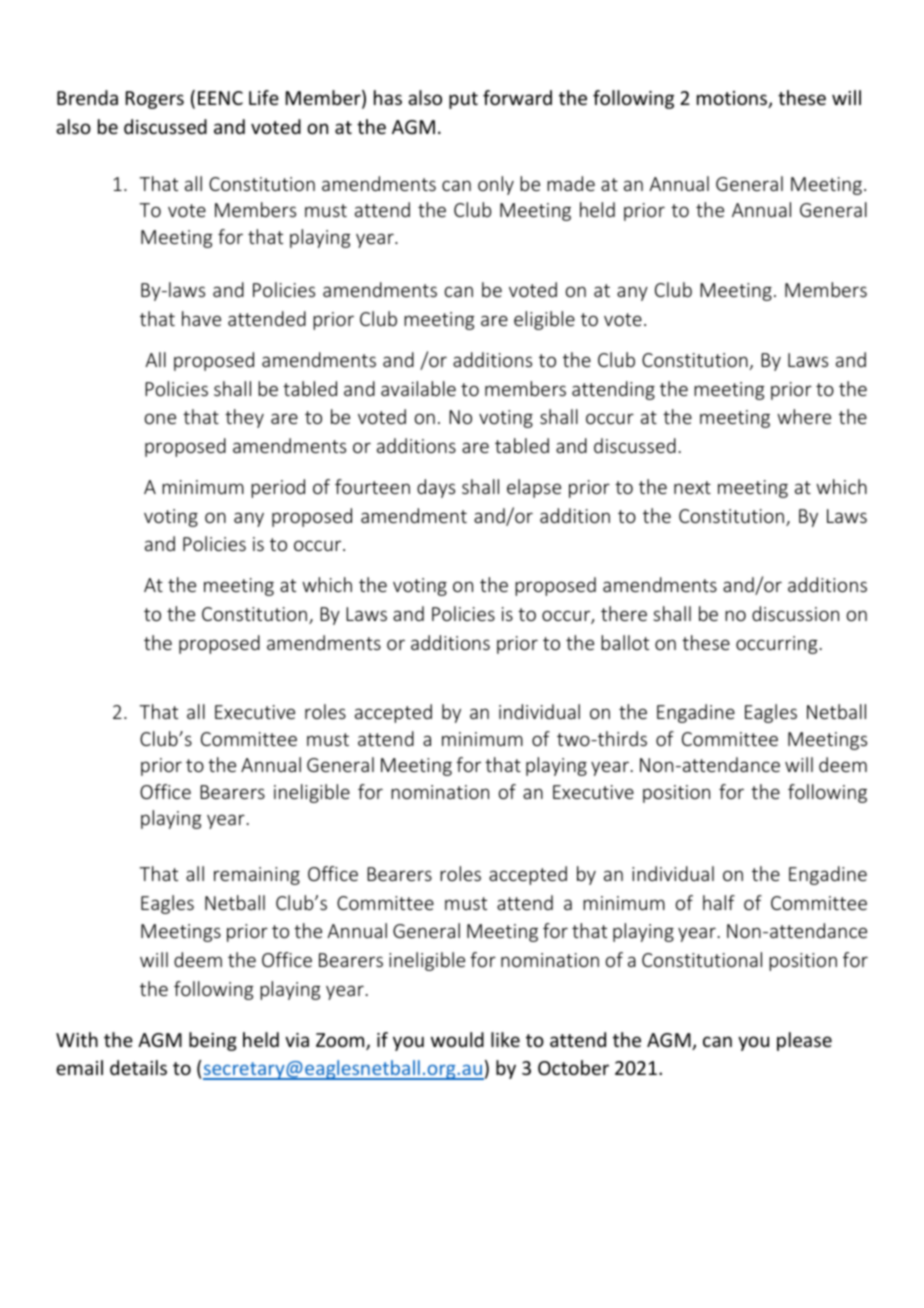 The height and width of the image is (1308, 924). What do you see at coordinates (795, 613) in the image?
I see `discussion` at bounding box center [795, 613].
